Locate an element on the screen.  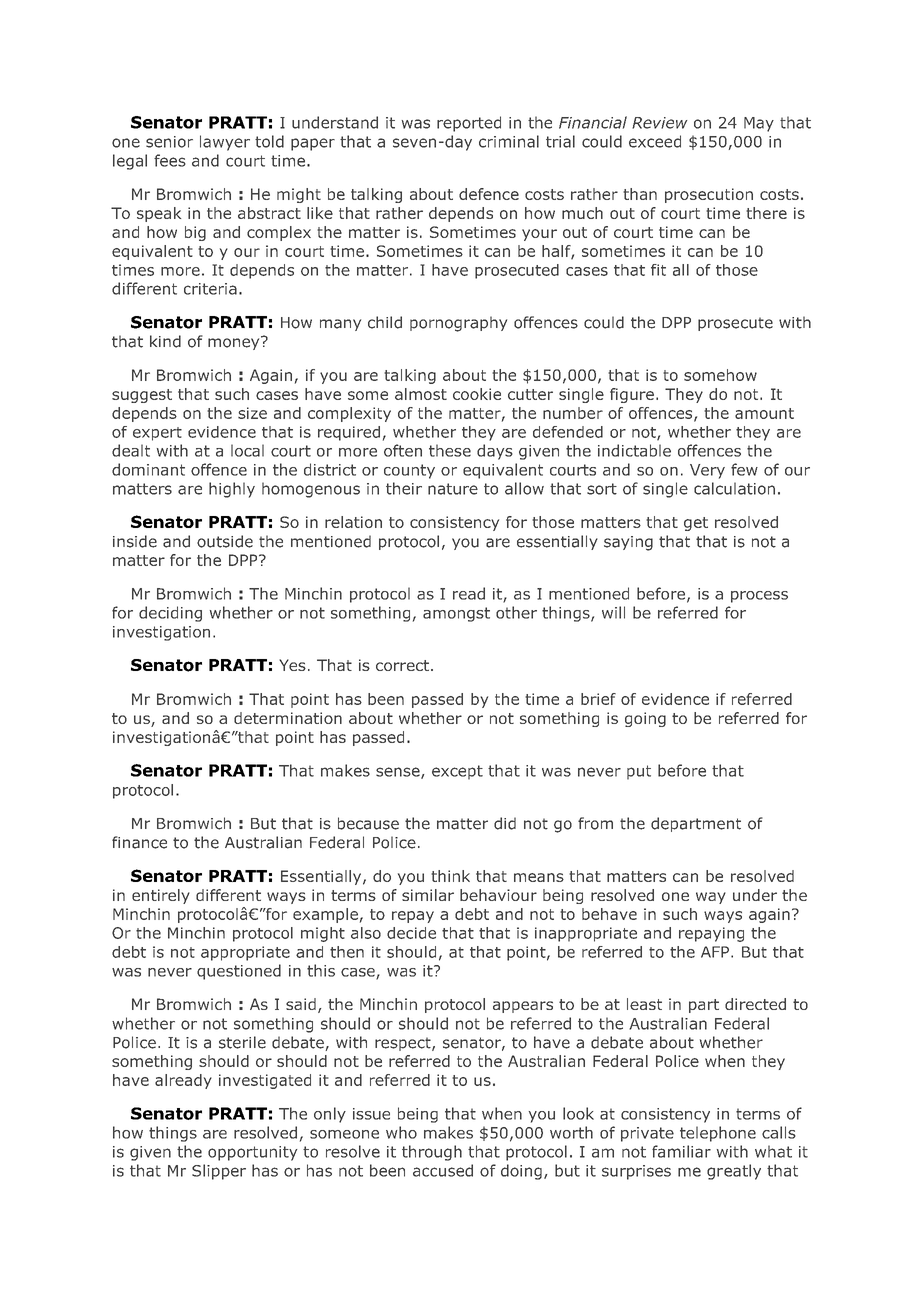
exceed is located at coordinates (655, 141).
